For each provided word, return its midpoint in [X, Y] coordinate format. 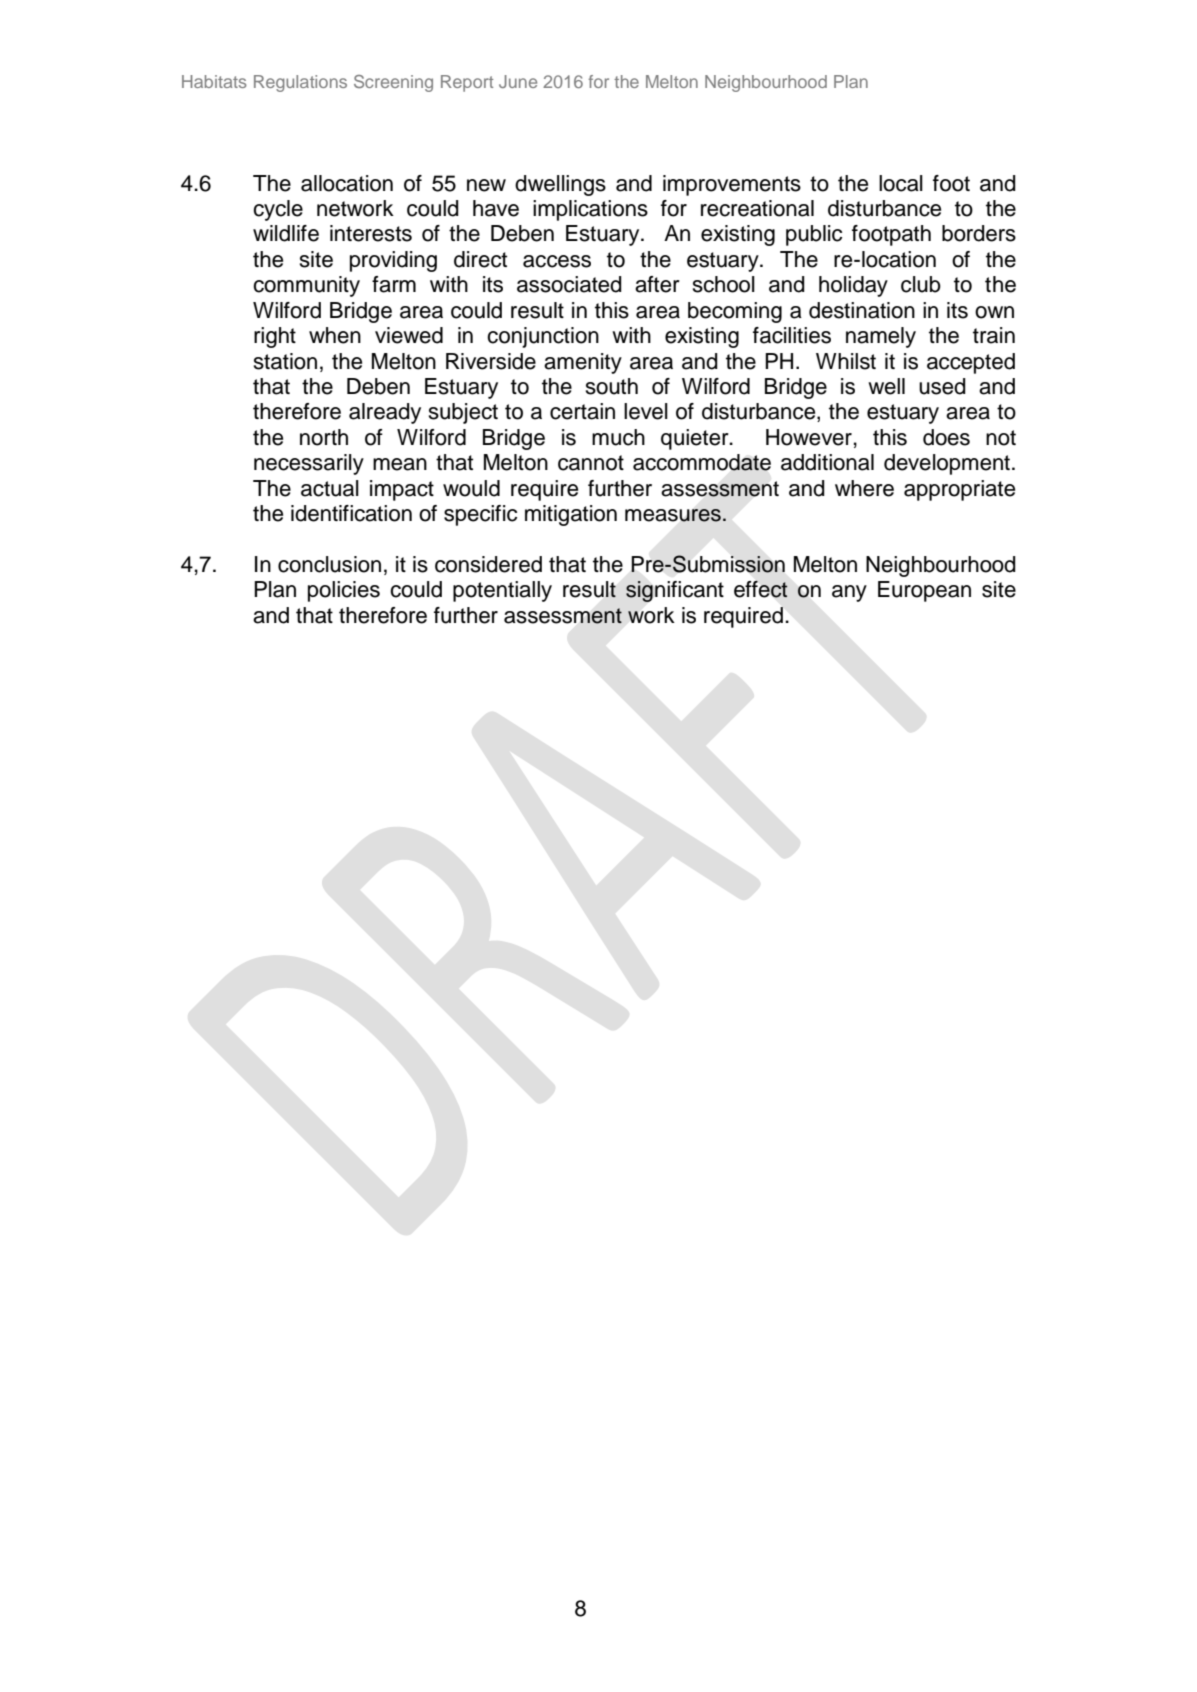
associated [569, 284]
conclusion [329, 564]
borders [979, 233]
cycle [278, 210]
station [285, 361]
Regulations [300, 83]
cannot [591, 463]
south [611, 386]
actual [330, 488]
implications [590, 210]
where [864, 488]
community [306, 286]
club [921, 284]
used [942, 386]
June [518, 81]
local [901, 183]
